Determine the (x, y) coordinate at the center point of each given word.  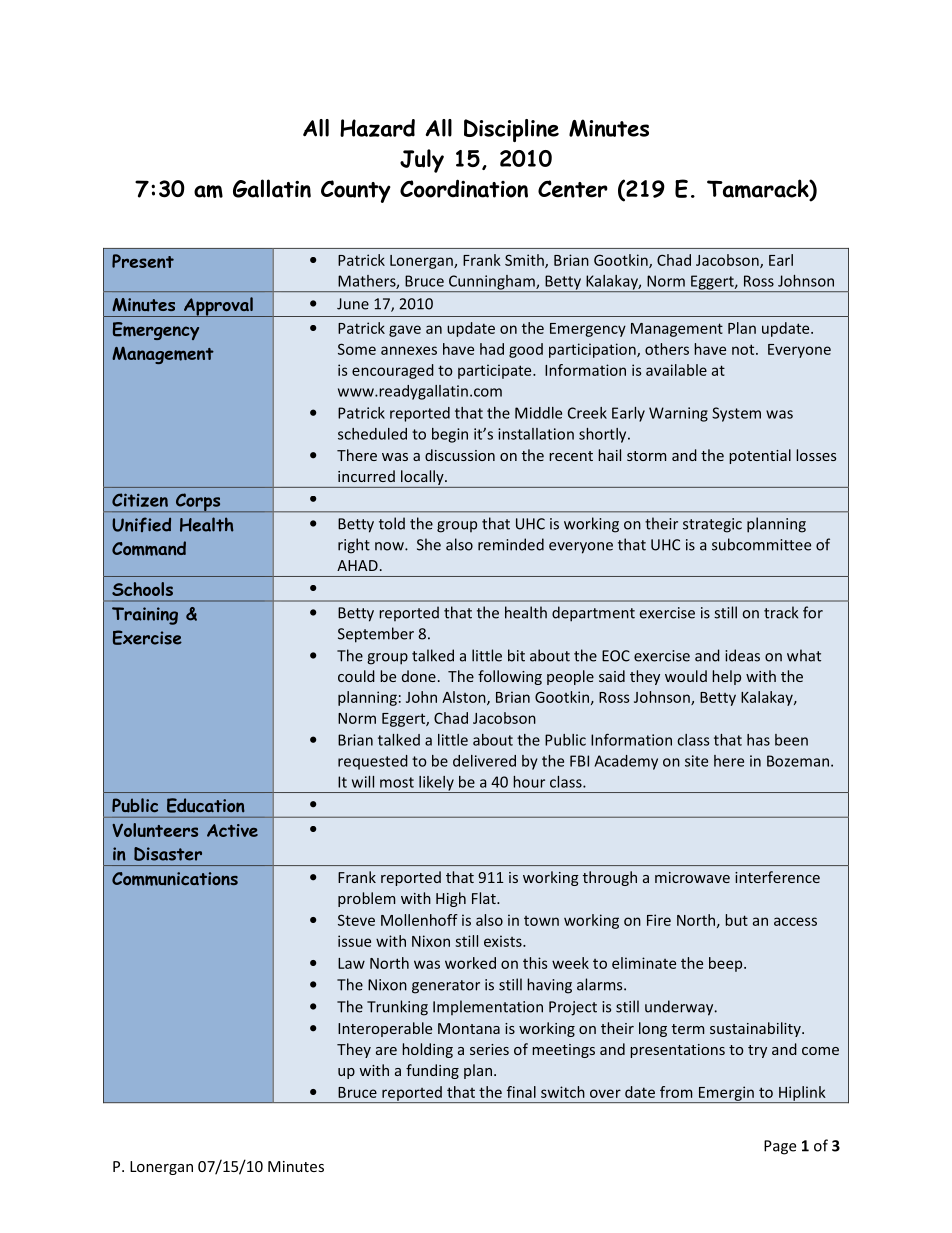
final (521, 1092)
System (736, 414)
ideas (742, 655)
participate (496, 371)
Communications (175, 879)
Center (573, 189)
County (356, 191)
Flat (485, 898)
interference (777, 877)
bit (516, 655)
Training (145, 616)
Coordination (464, 188)
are (386, 1051)
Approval (218, 307)
